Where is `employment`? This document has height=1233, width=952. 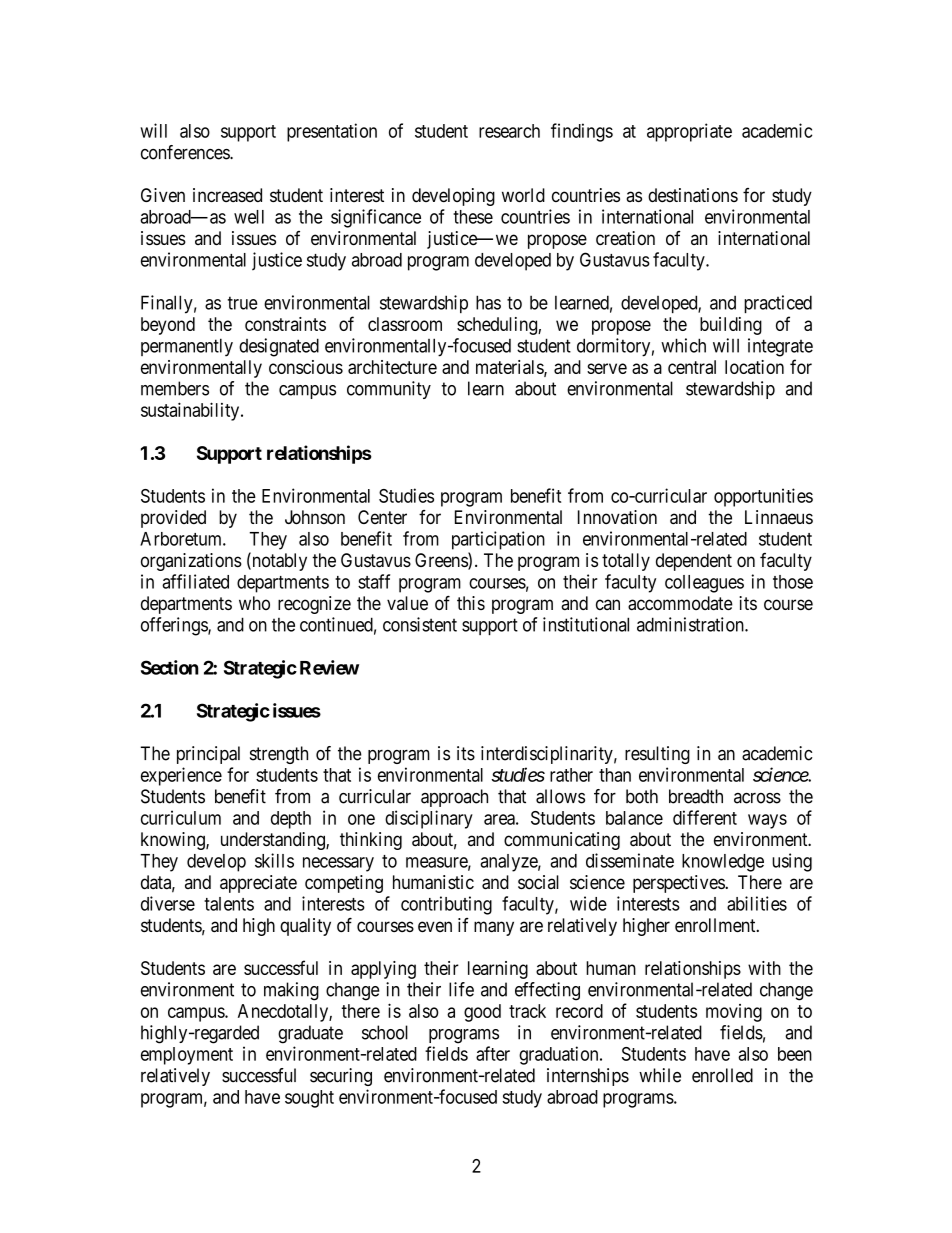
employment is located at coordinates (187, 1056).
